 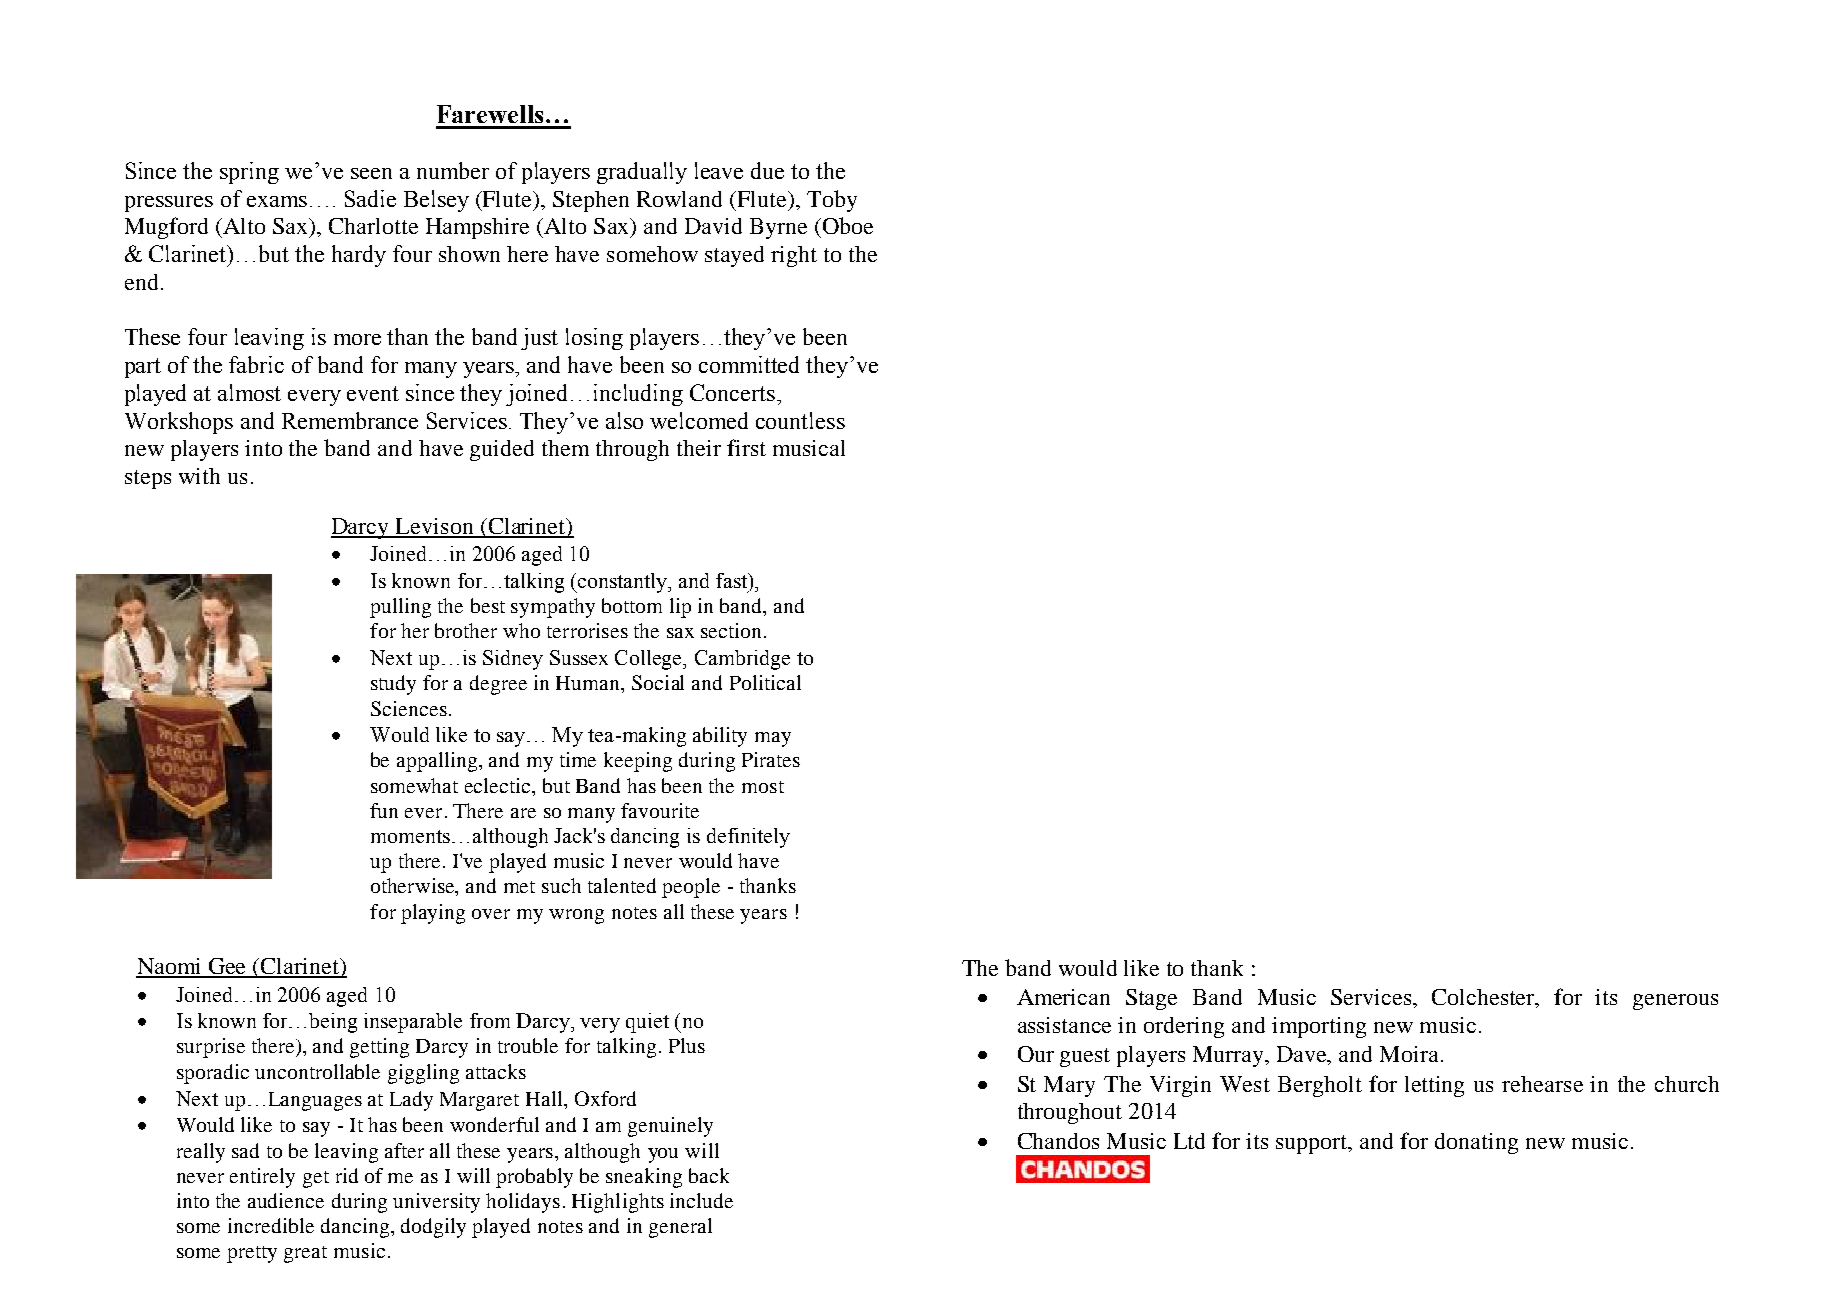 I want to click on Political, so click(x=765, y=682).
